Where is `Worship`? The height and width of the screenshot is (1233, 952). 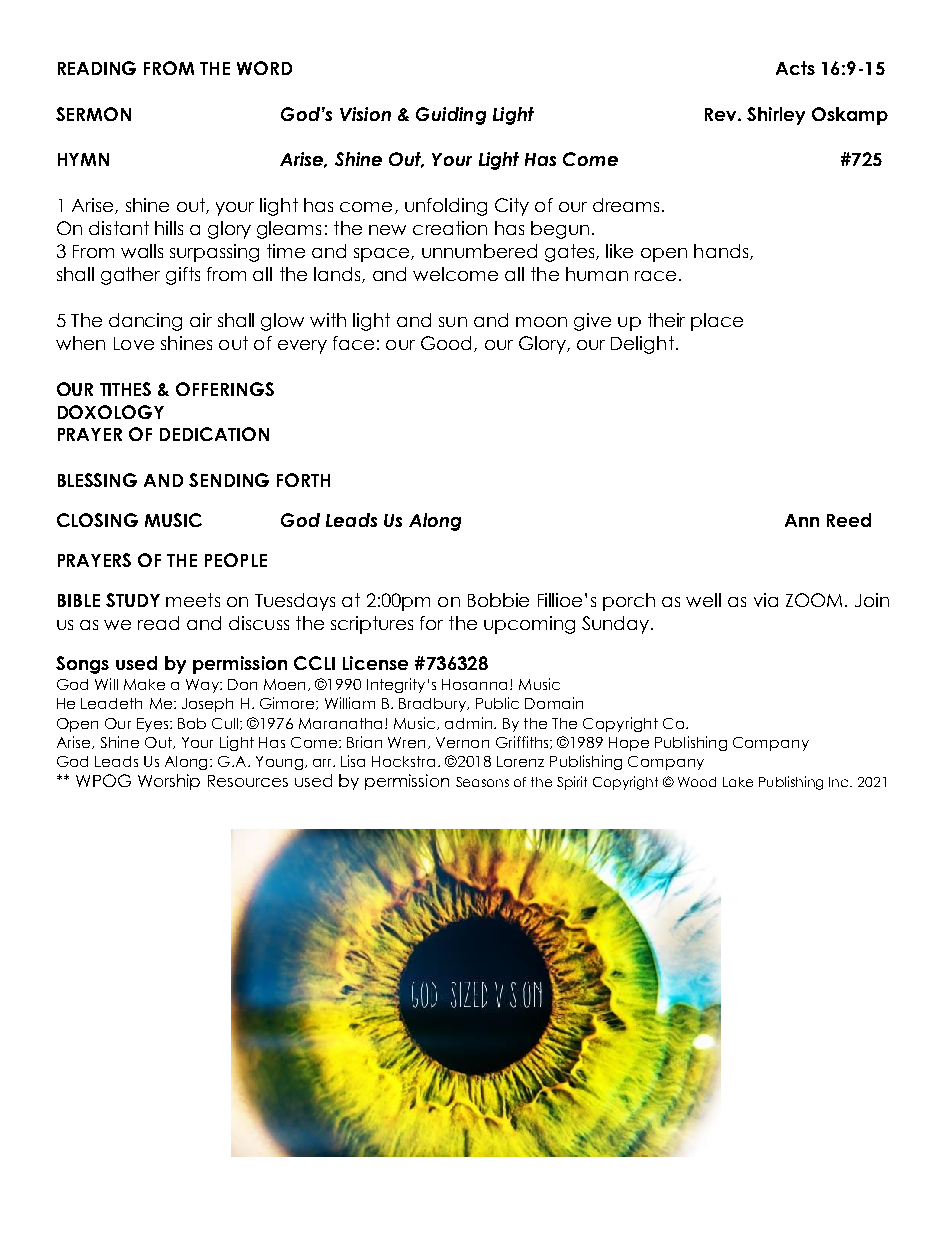
Worship is located at coordinates (169, 782).
